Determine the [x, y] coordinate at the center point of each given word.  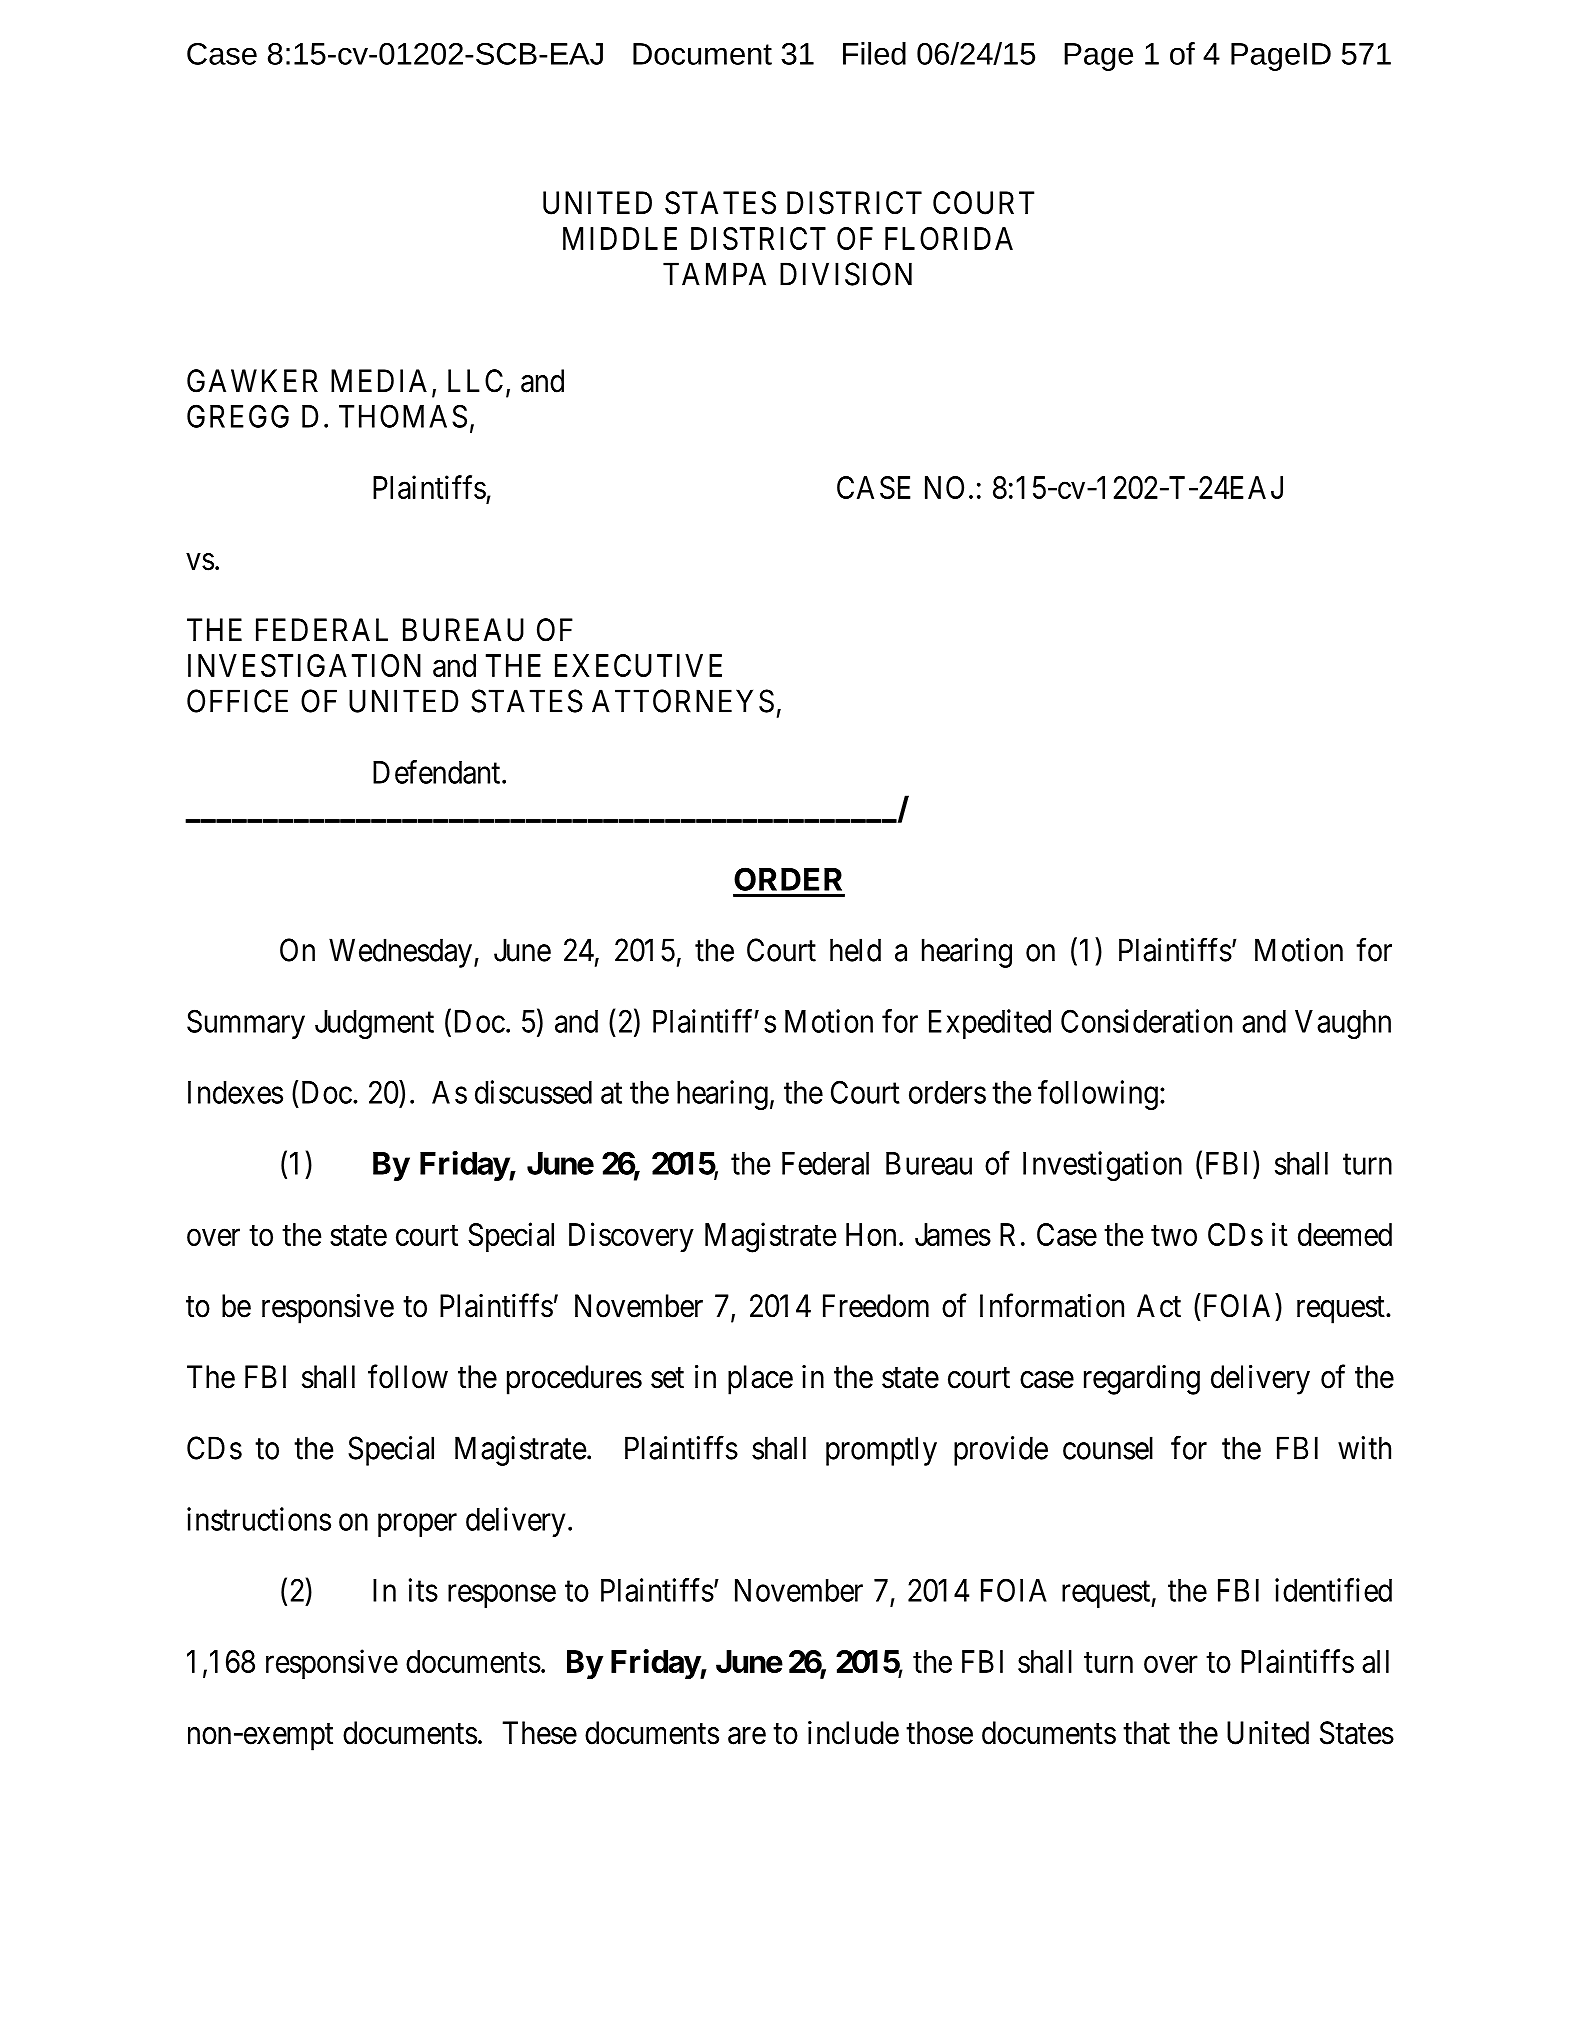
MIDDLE [620, 238]
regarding [1142, 1380]
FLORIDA [949, 238]
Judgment [374, 1024]
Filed [874, 53]
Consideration [1146, 1021]
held [855, 950]
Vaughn [1343, 1024]
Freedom [876, 1306]
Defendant [438, 772]
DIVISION [846, 274]
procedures [574, 1380]
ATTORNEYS [683, 701]
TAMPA [714, 274]
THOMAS [403, 416]
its [423, 1590]
